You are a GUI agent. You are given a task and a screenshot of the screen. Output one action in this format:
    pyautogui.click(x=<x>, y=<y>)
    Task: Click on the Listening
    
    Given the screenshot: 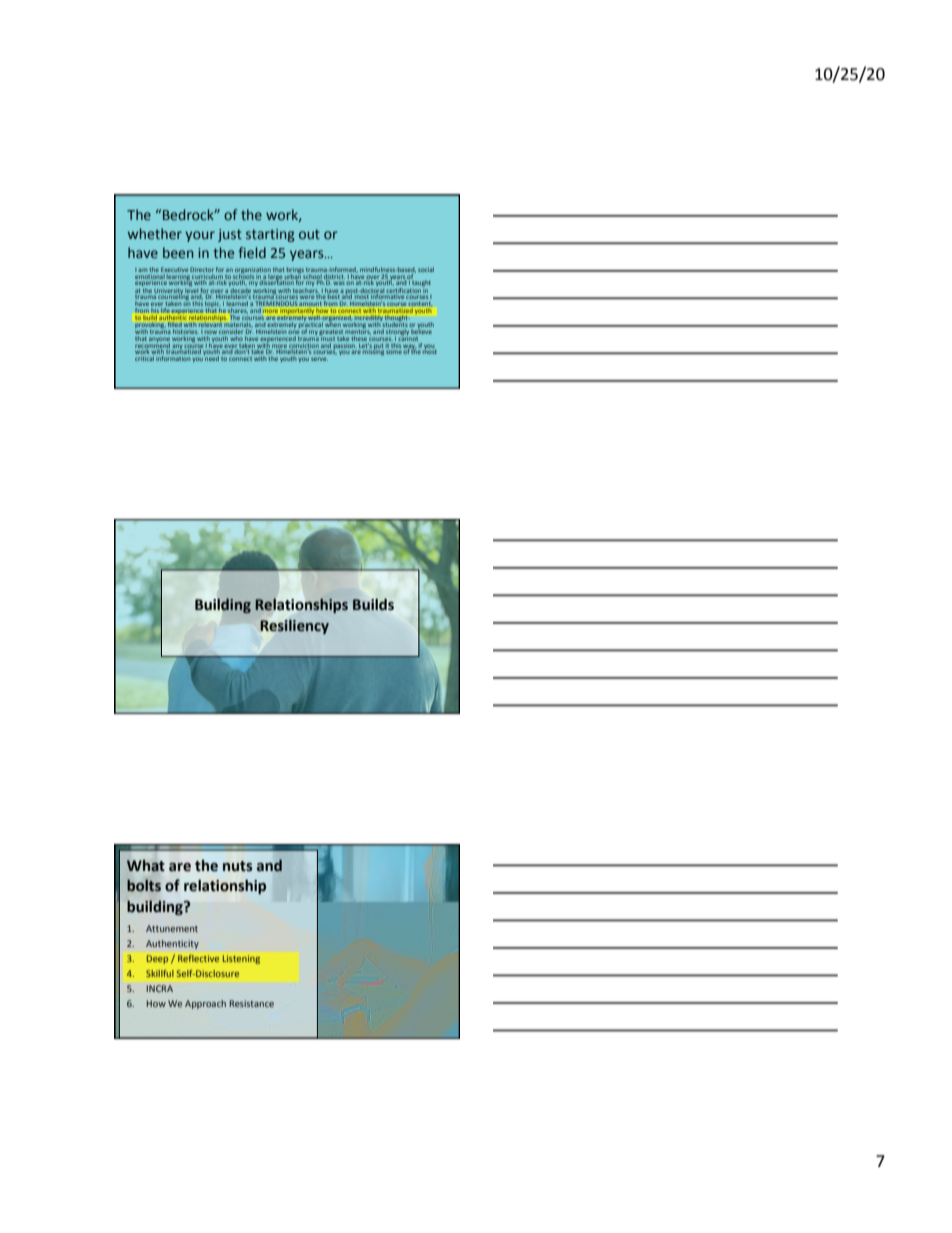 What is the action you would take?
    pyautogui.click(x=241, y=959)
